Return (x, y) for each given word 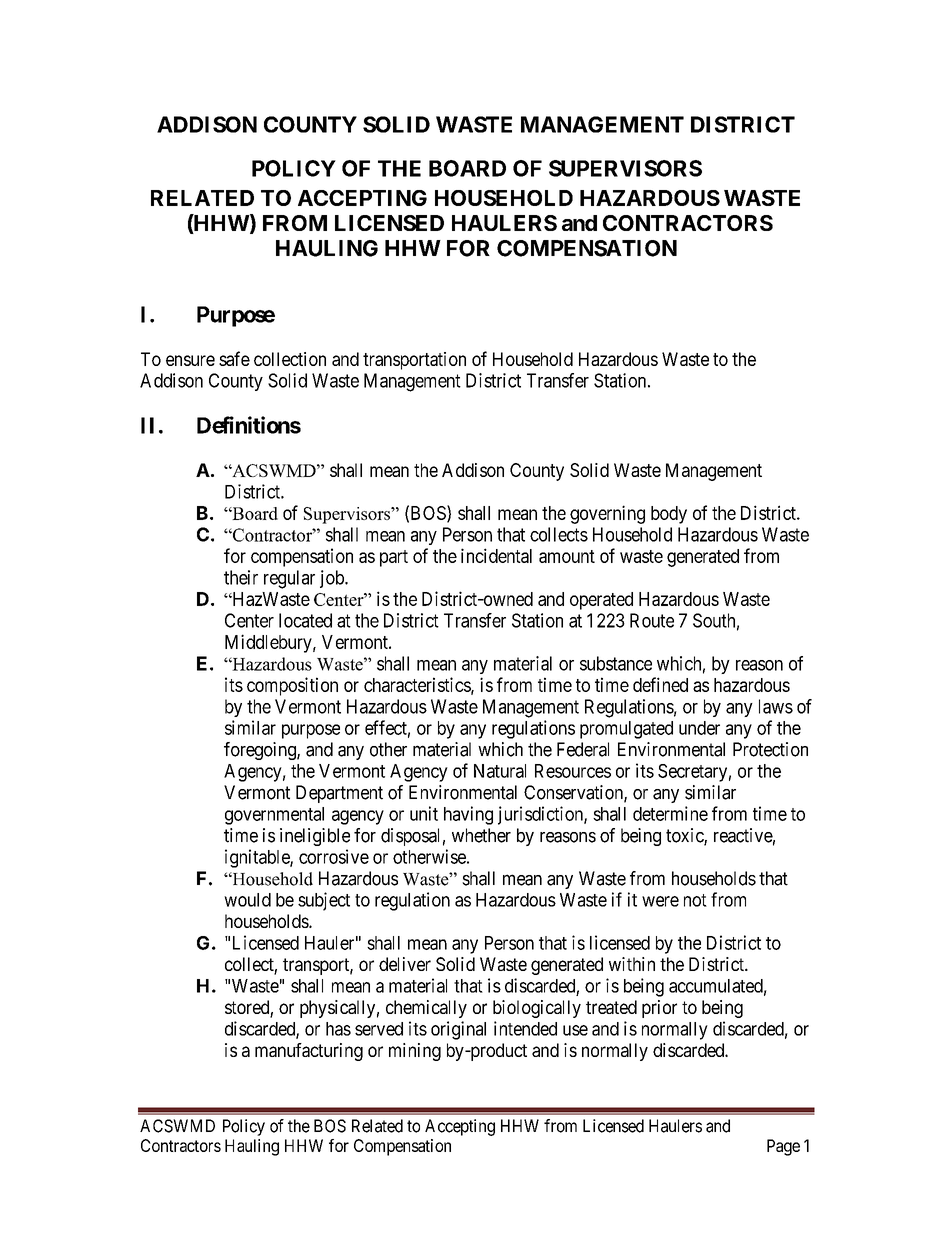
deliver (405, 964)
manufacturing (309, 1052)
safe (234, 358)
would (247, 900)
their (241, 577)
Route (652, 620)
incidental (496, 555)
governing (607, 514)
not (695, 900)
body (669, 515)
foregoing (261, 751)
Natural (500, 771)
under (699, 728)
